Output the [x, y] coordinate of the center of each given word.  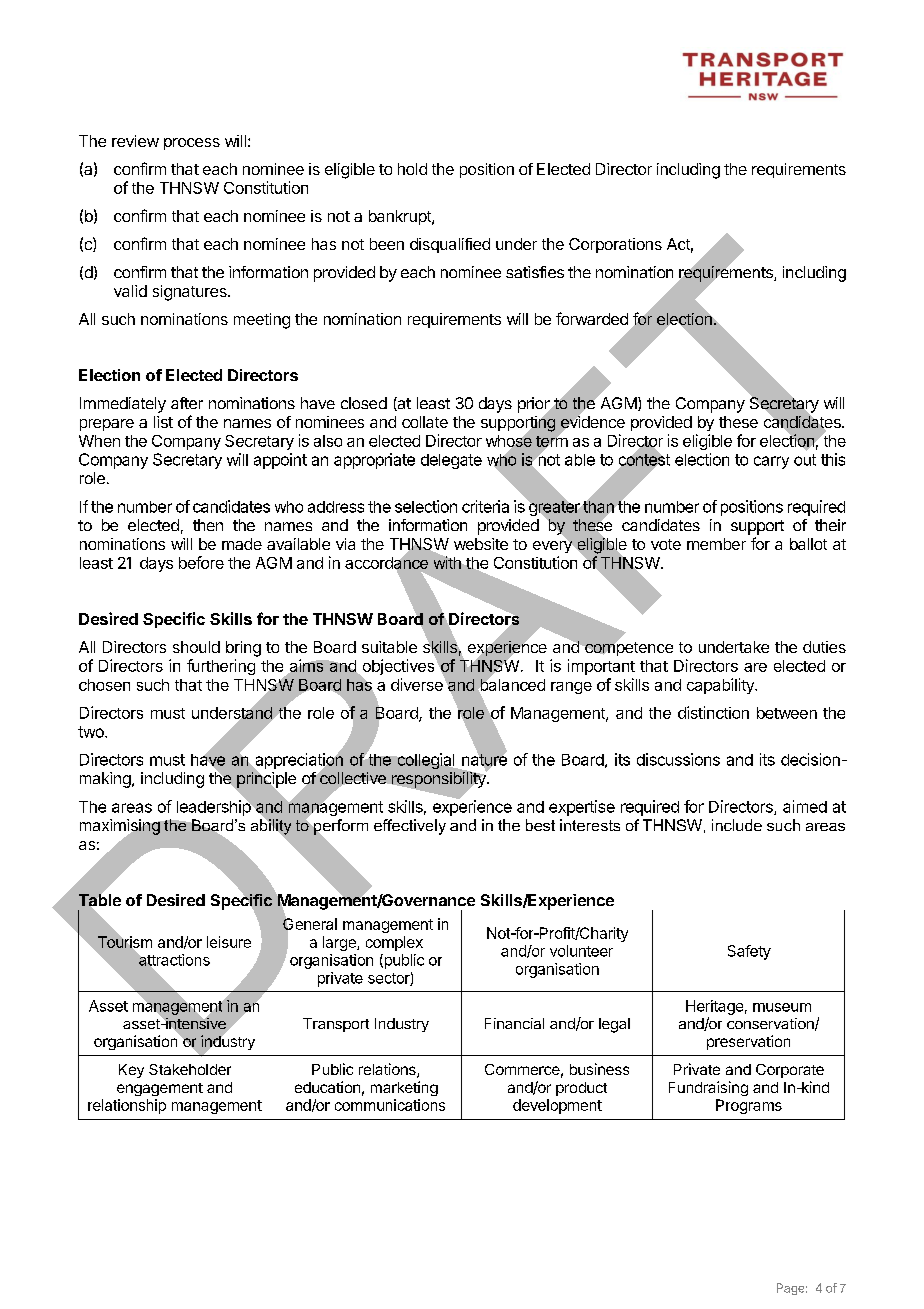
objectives [397, 668]
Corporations [615, 245]
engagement [160, 1089]
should [196, 647]
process [192, 144]
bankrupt [401, 217]
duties [824, 647]
